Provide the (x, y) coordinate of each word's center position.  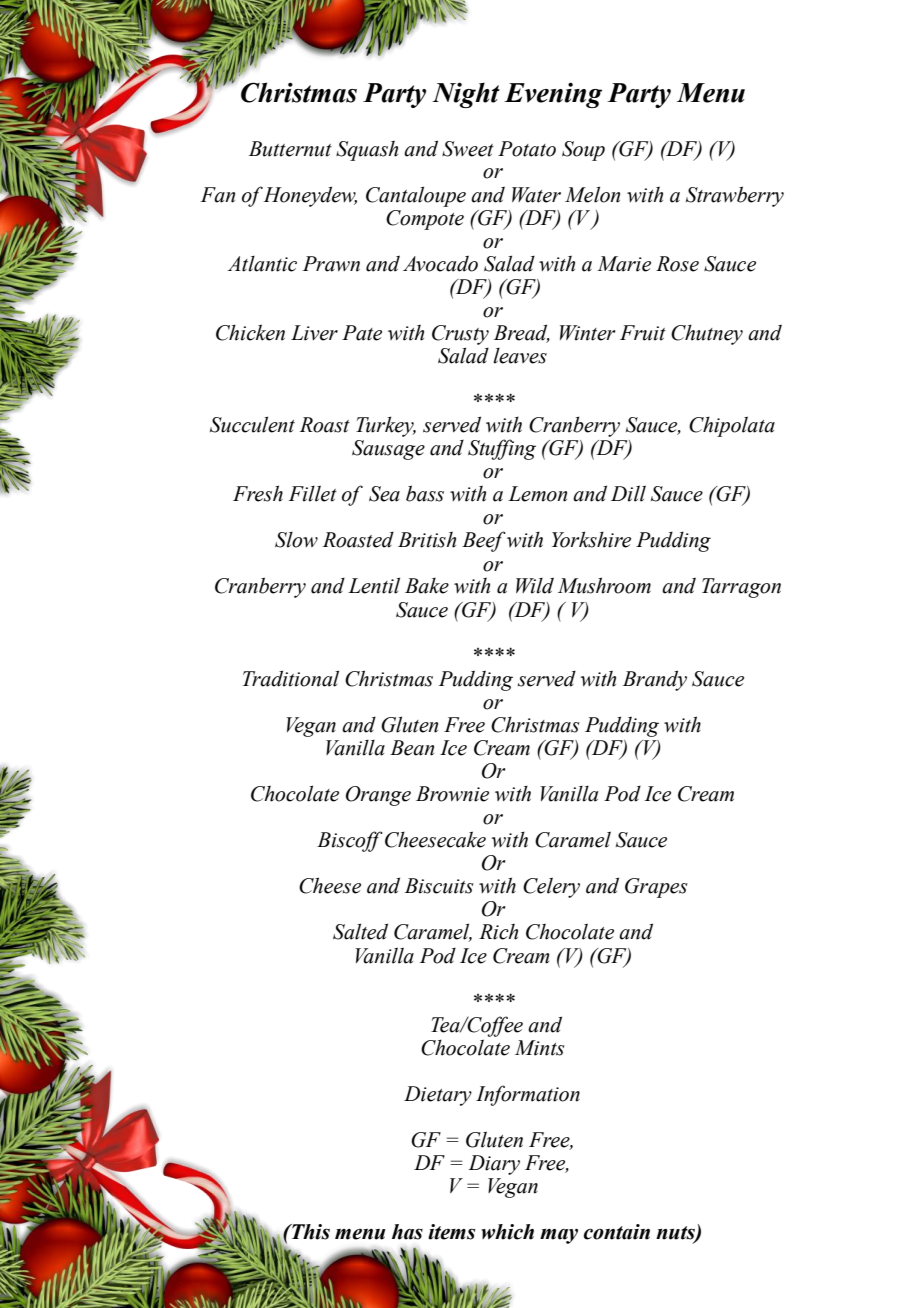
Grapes (656, 888)
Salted (360, 931)
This (309, 1232)
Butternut (290, 149)
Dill (628, 493)
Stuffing (502, 449)
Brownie (452, 794)
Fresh (258, 493)
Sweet (468, 149)
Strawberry (735, 196)
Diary (494, 1165)
